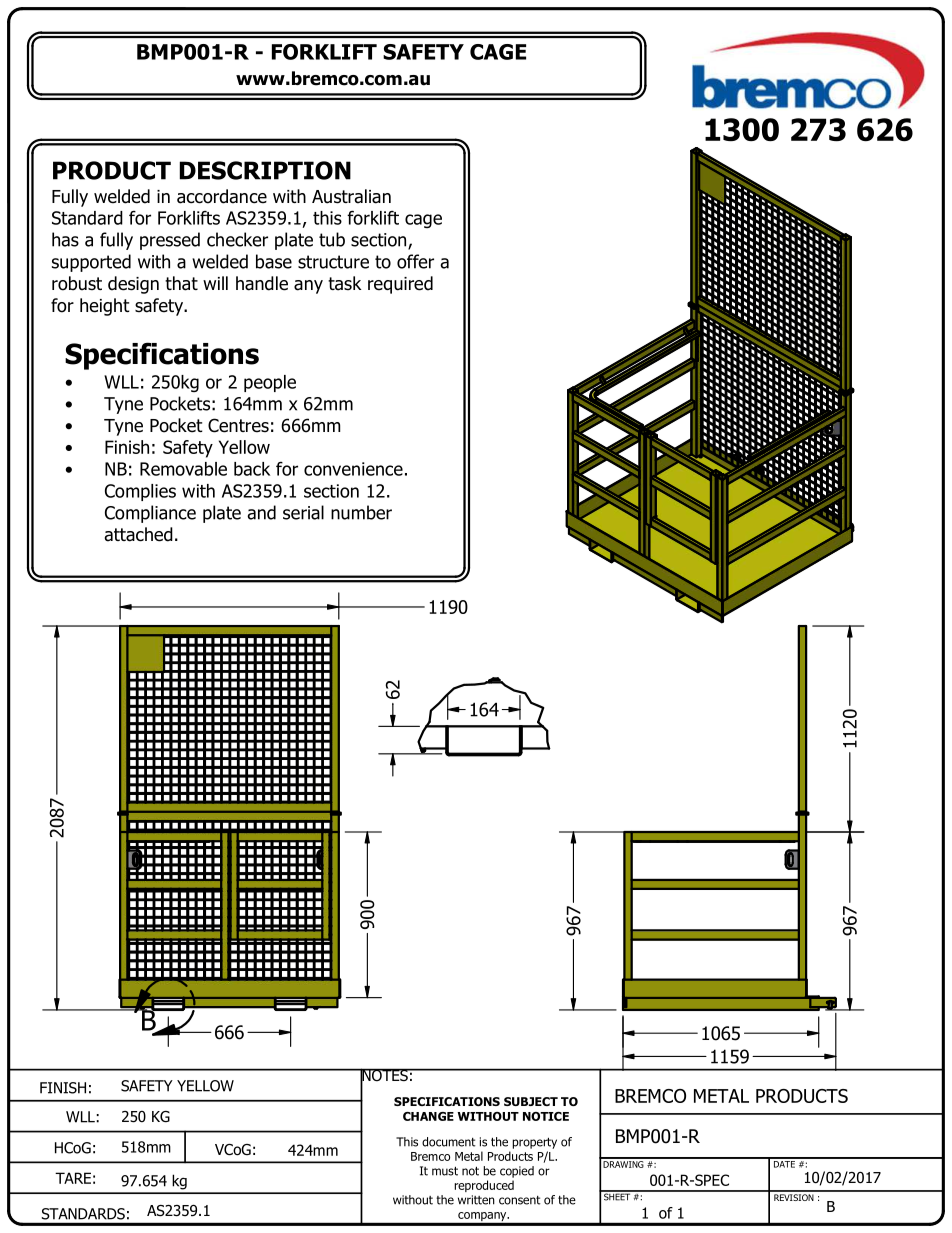 The height and width of the image is (1233, 952). I want to click on TARE, so click(73, 1178).
